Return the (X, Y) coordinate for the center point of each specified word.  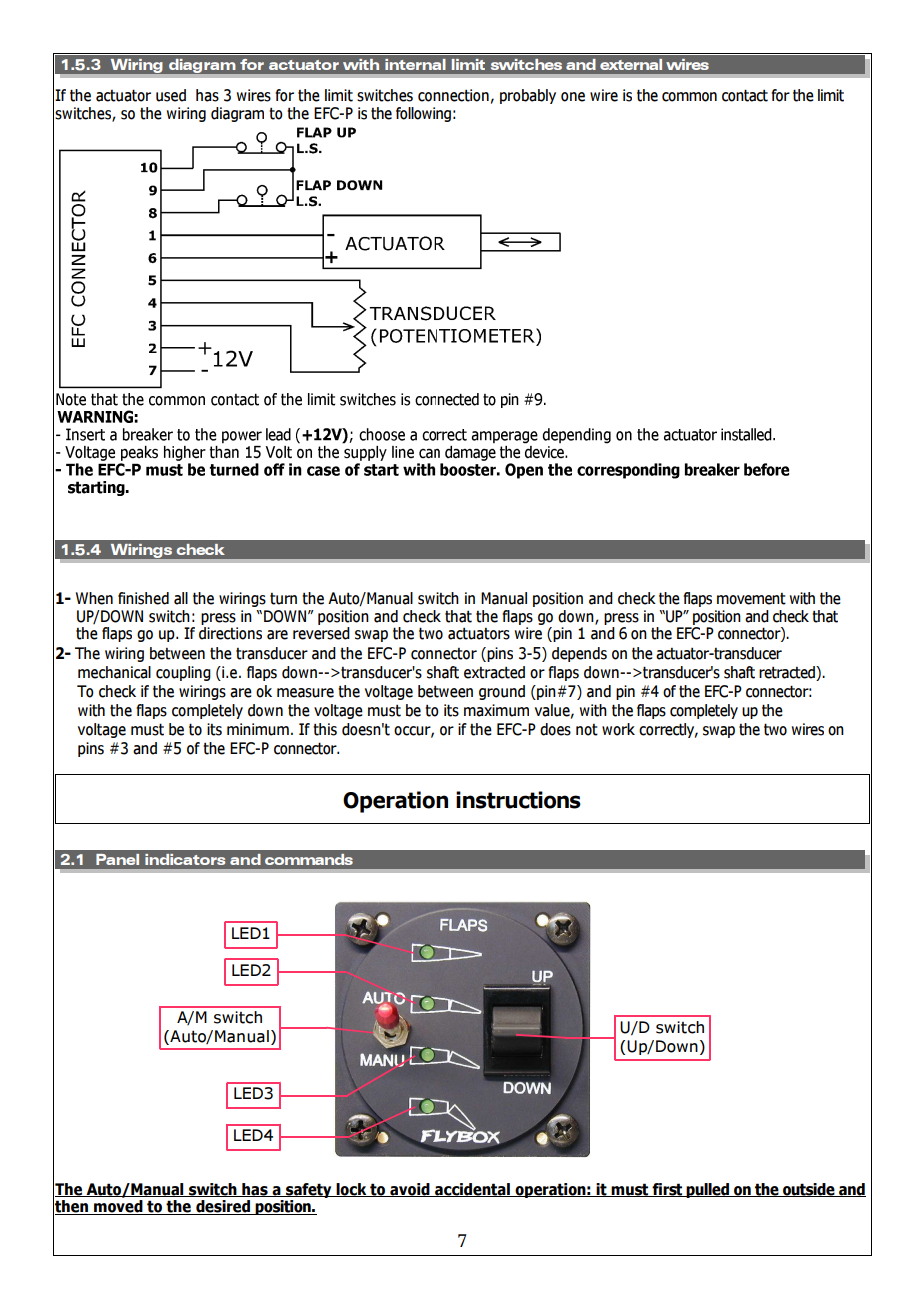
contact (745, 95)
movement (751, 599)
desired (223, 1207)
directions (230, 633)
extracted (494, 672)
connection (453, 95)
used (171, 95)
